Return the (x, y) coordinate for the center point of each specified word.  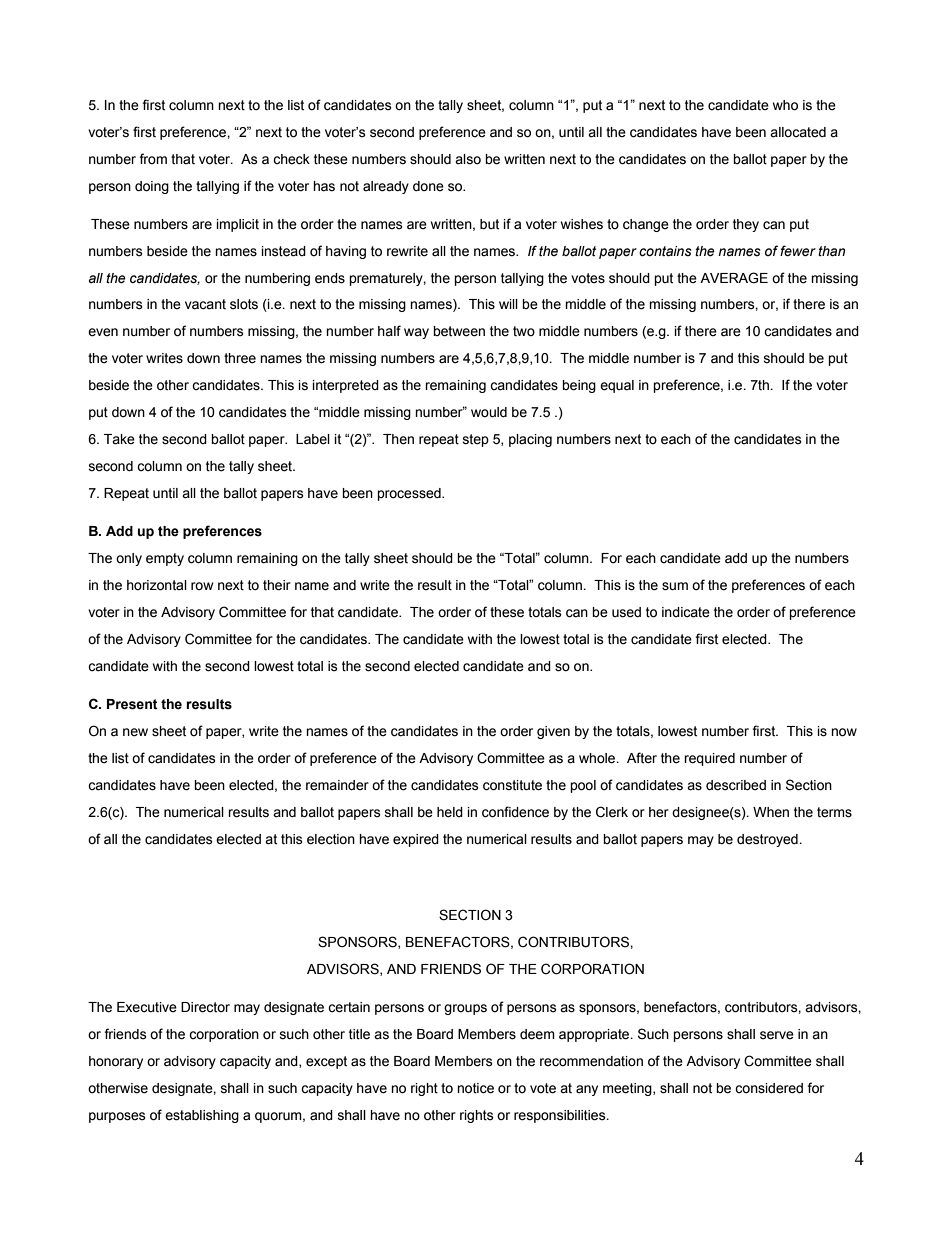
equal (617, 386)
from (153, 159)
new (135, 732)
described (736, 785)
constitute (512, 785)
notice (475, 1088)
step (476, 440)
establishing (202, 1116)
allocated (798, 132)
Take (119, 439)
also (468, 159)
